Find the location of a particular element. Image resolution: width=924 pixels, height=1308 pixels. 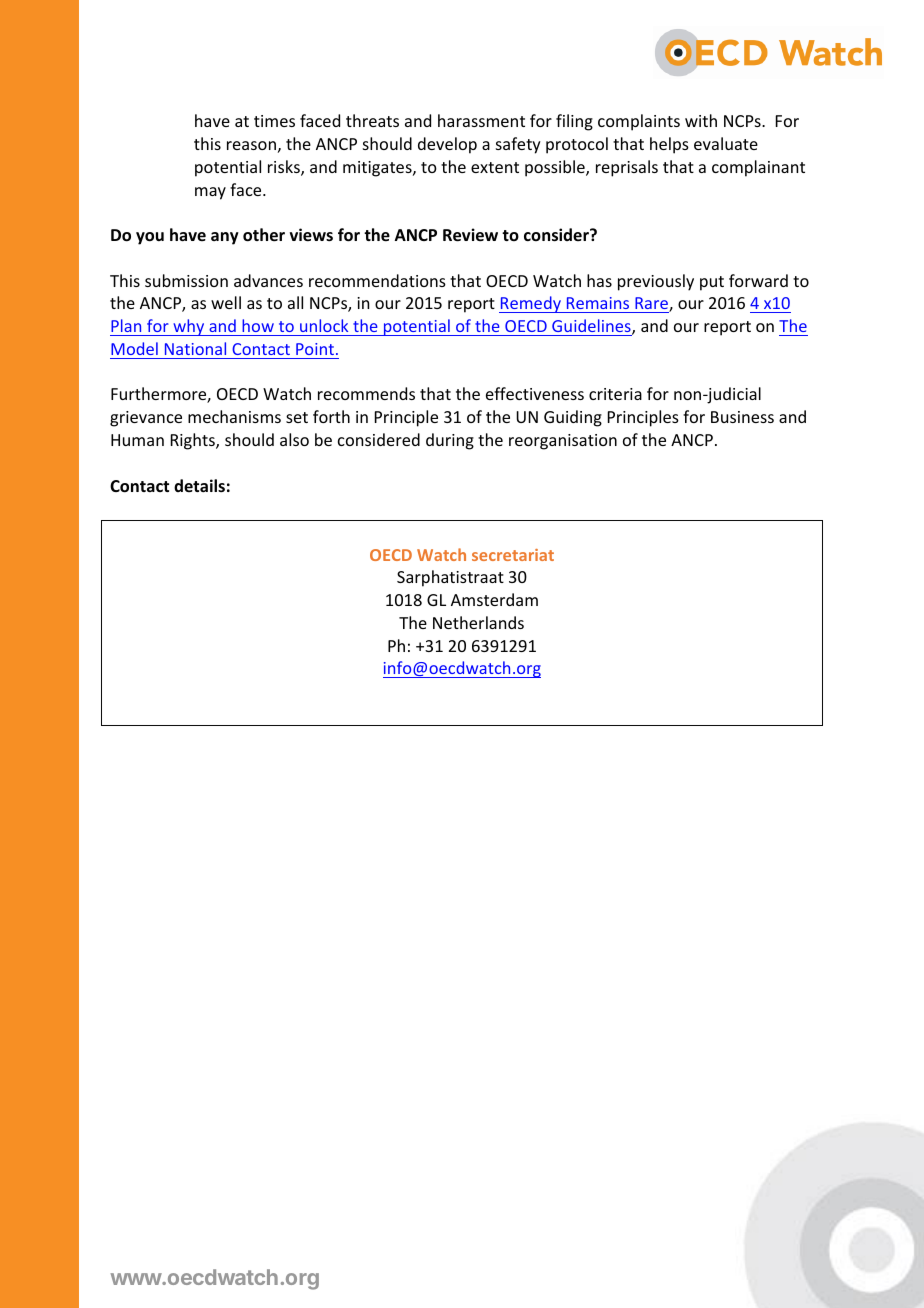

Netherlands is located at coordinates (478, 622).
